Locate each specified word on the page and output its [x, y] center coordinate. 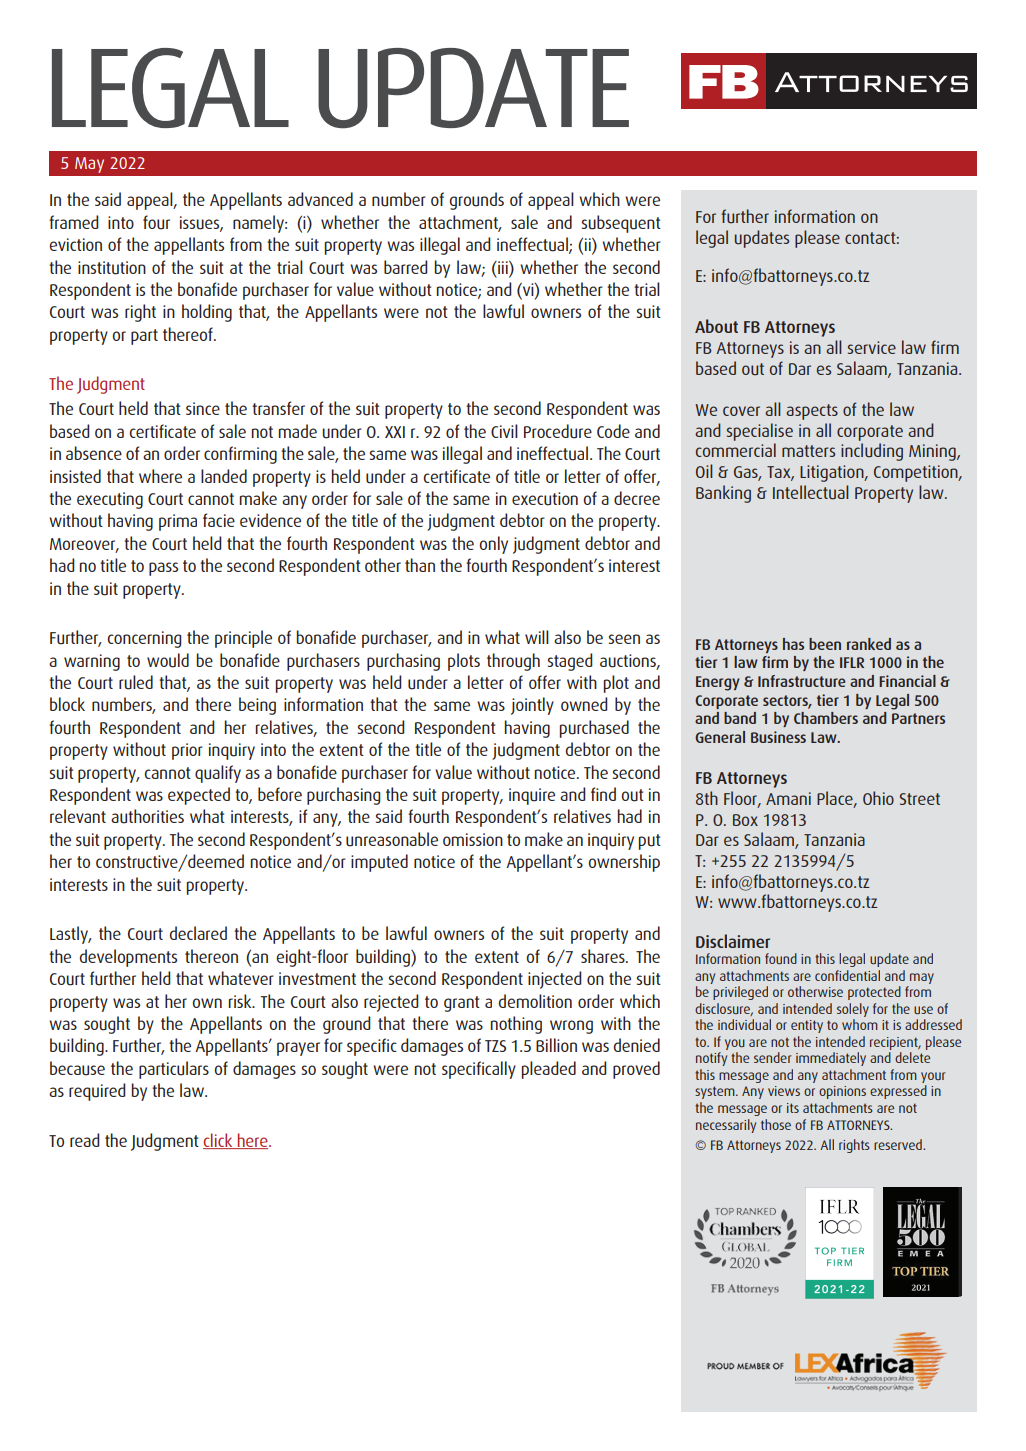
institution [112, 268]
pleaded [548, 1070]
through [513, 662]
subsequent [621, 224]
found [781, 958]
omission [473, 839]
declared [198, 933]
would [168, 660]
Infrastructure [802, 681]
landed [224, 476]
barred [406, 267]
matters [808, 451]
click [219, 1141]
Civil [504, 431]
